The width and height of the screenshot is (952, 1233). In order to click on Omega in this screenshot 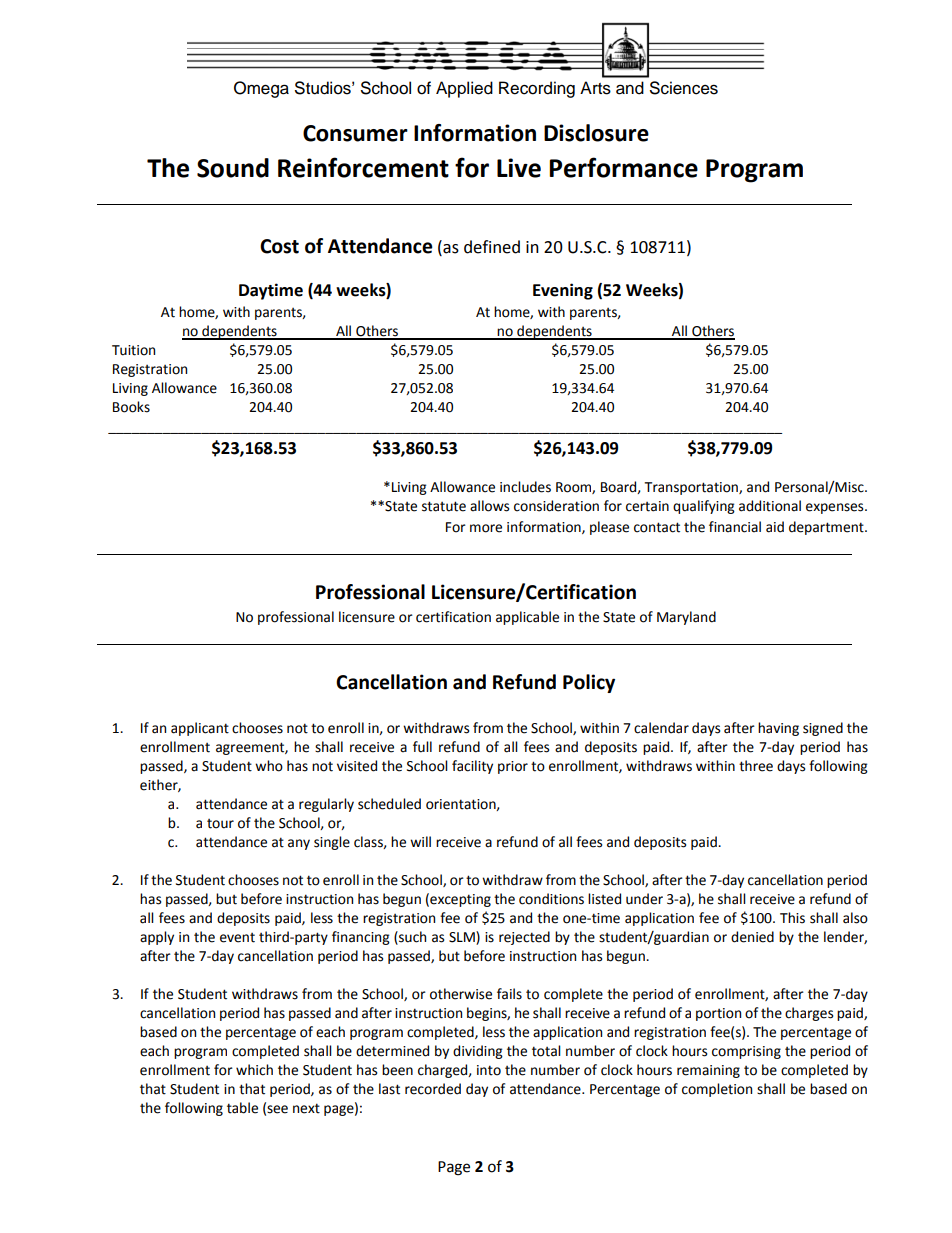, I will do `click(261, 89)`.
